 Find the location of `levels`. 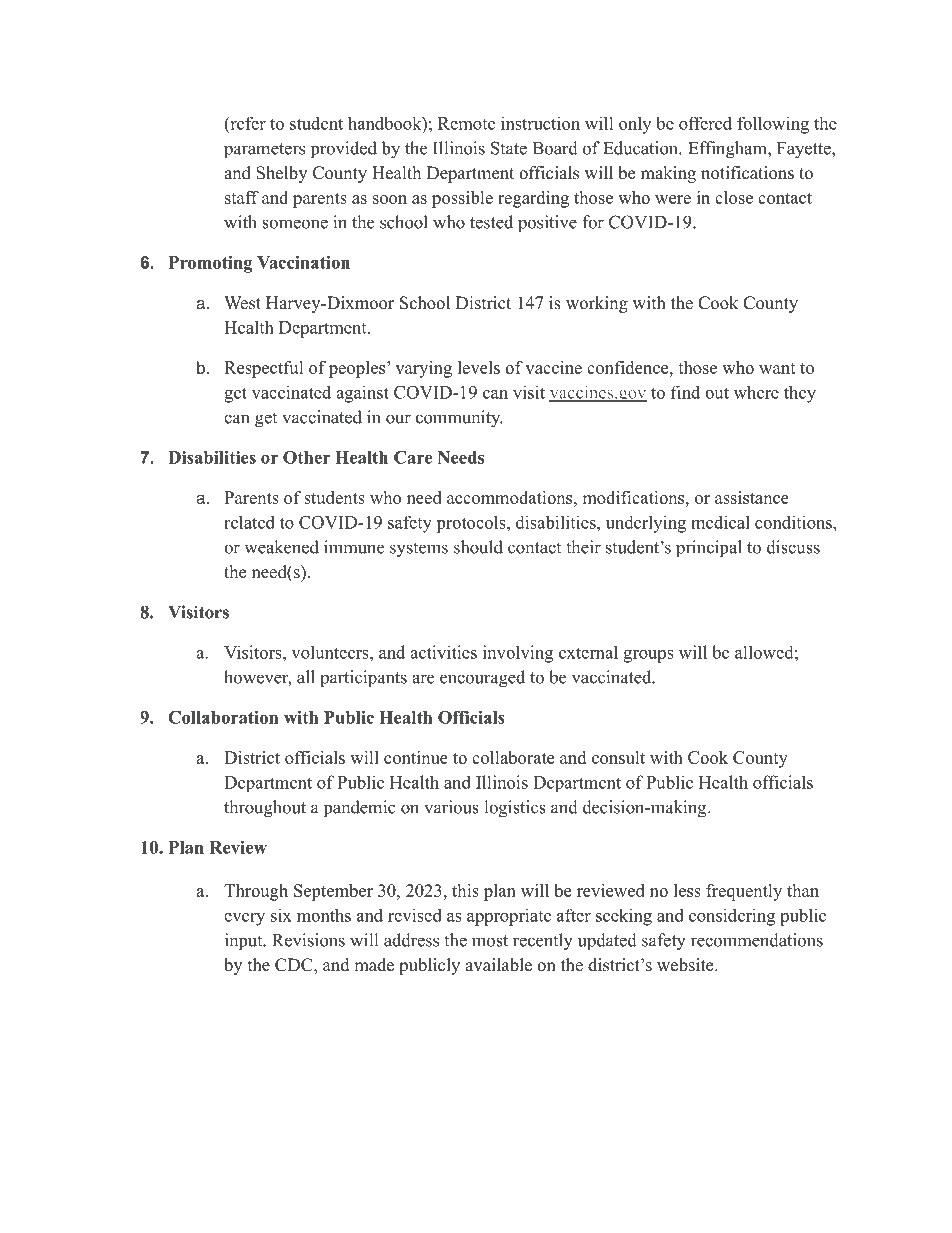

levels is located at coordinates (479, 367).
